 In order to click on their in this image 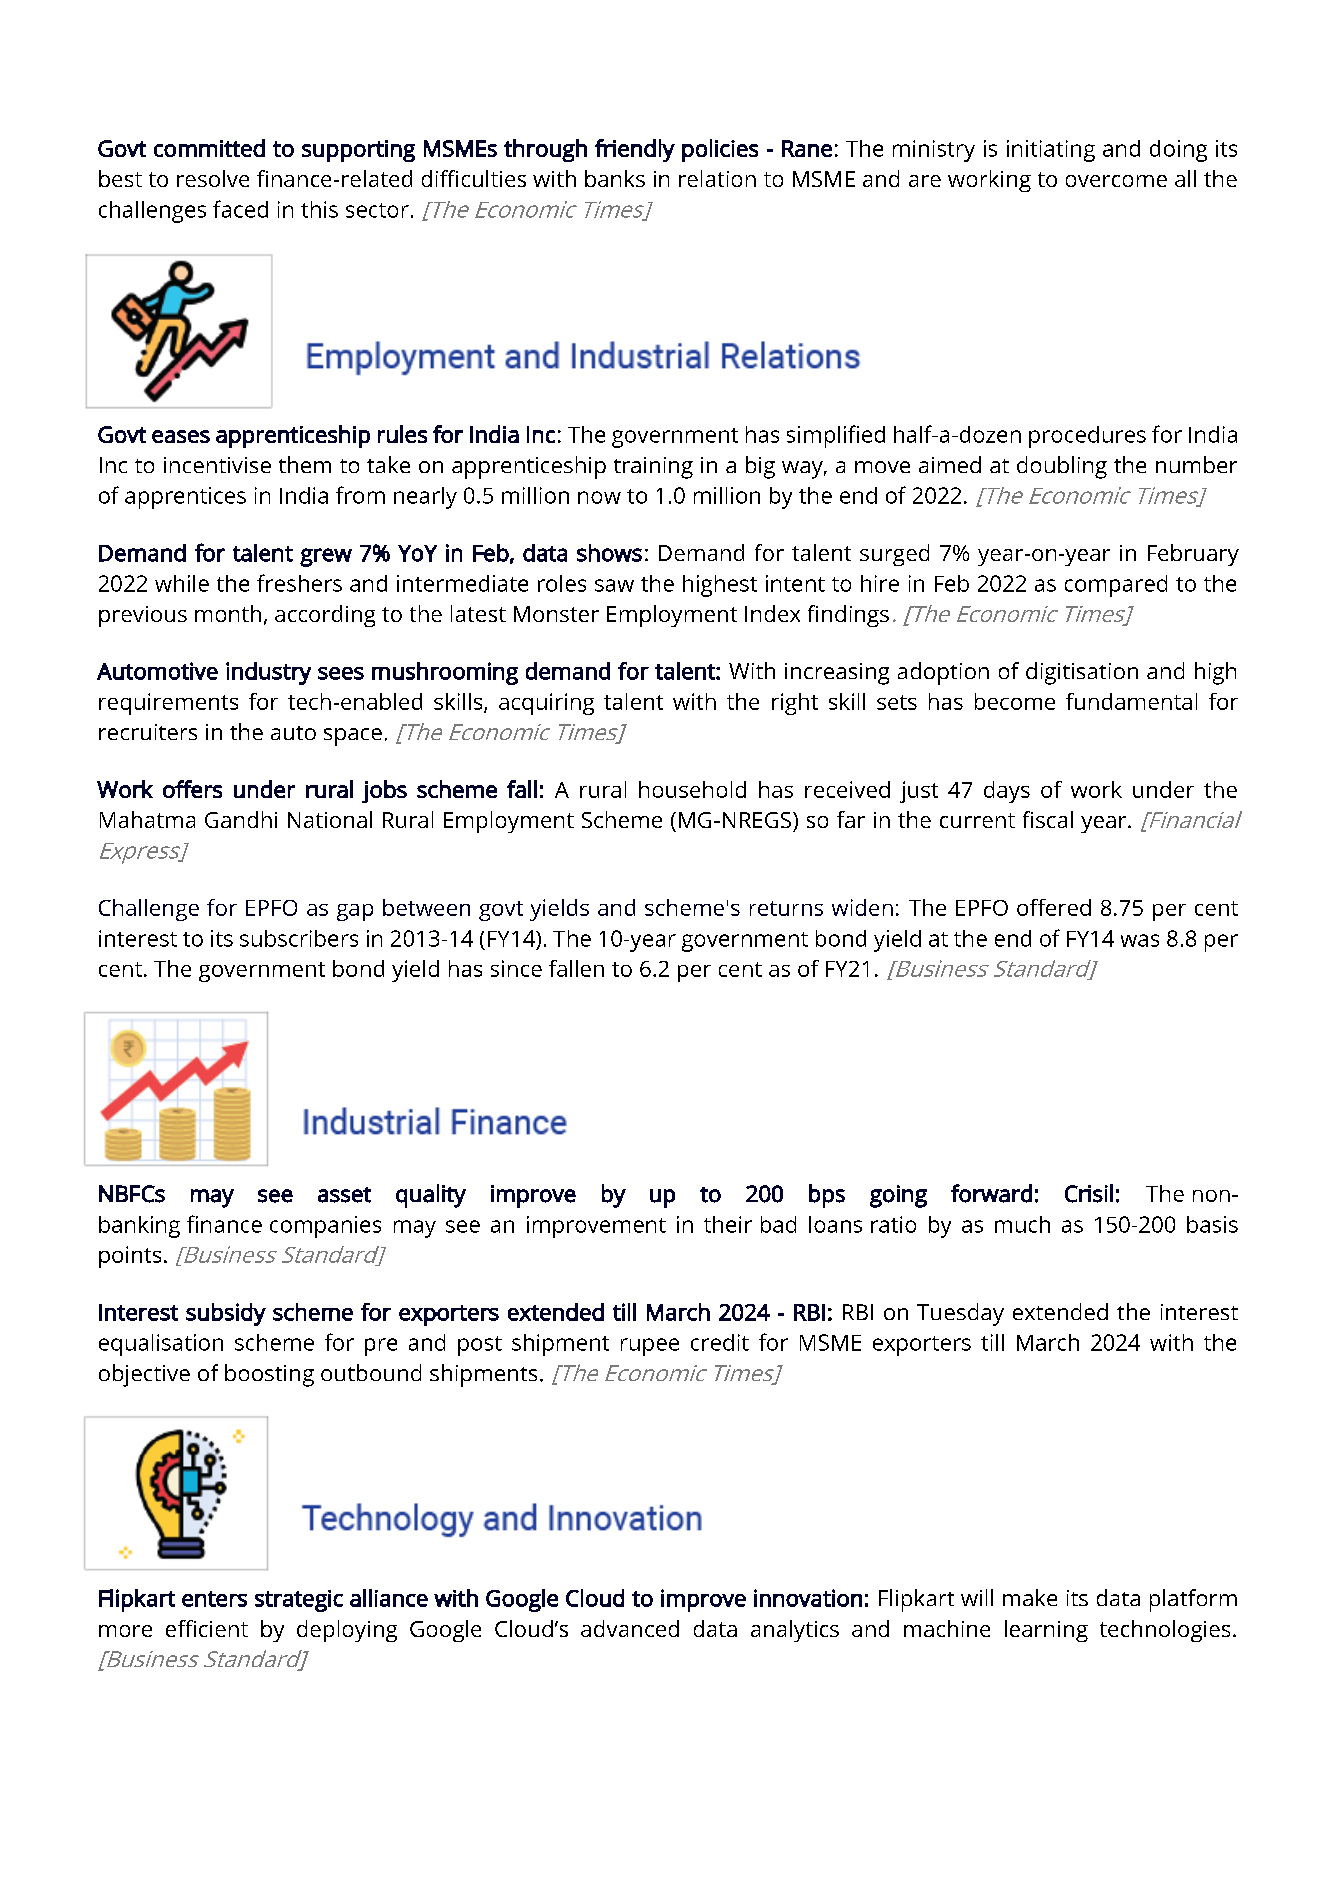, I will do `click(728, 1224)`.
